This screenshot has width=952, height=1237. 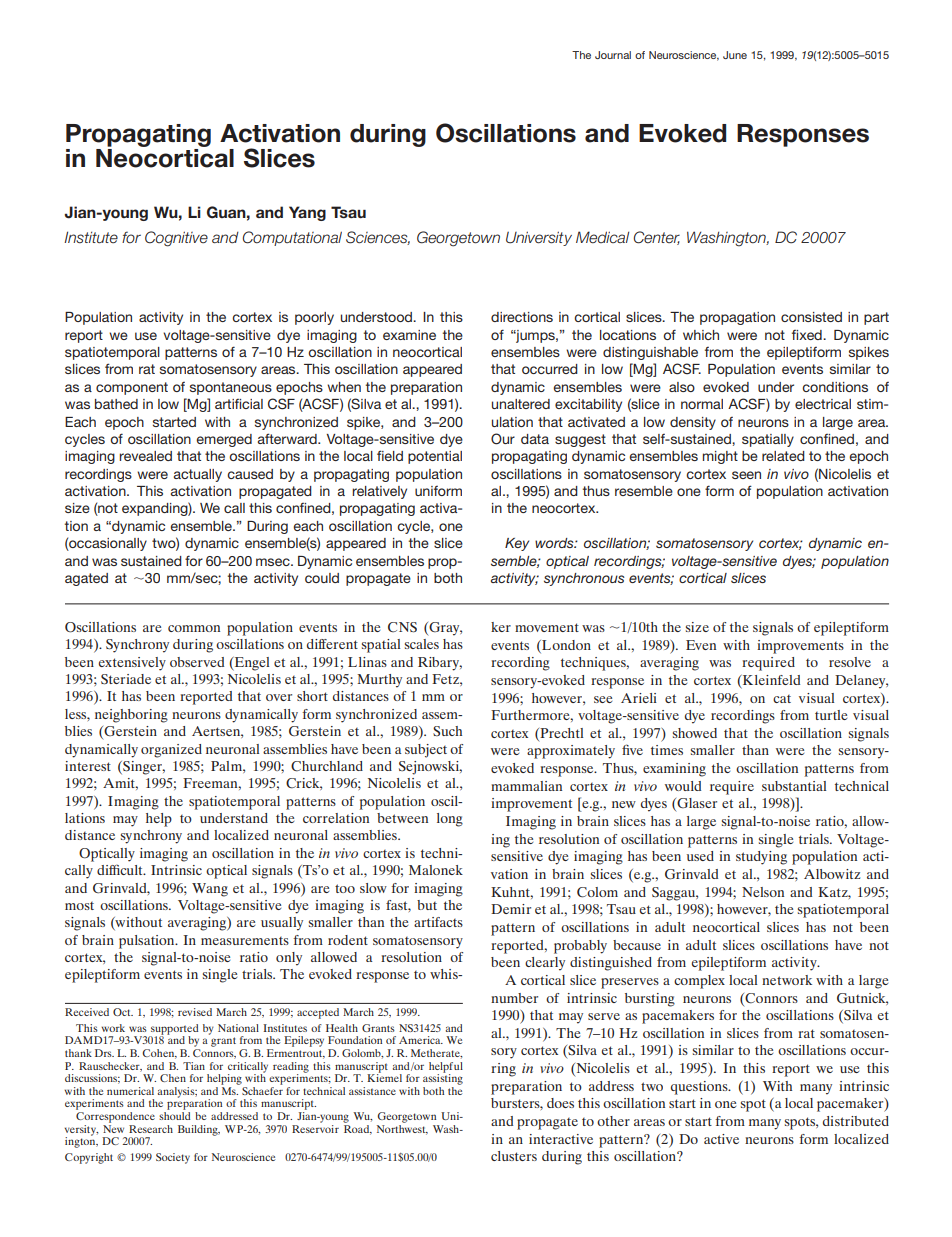 I want to click on related, so click(x=783, y=456).
